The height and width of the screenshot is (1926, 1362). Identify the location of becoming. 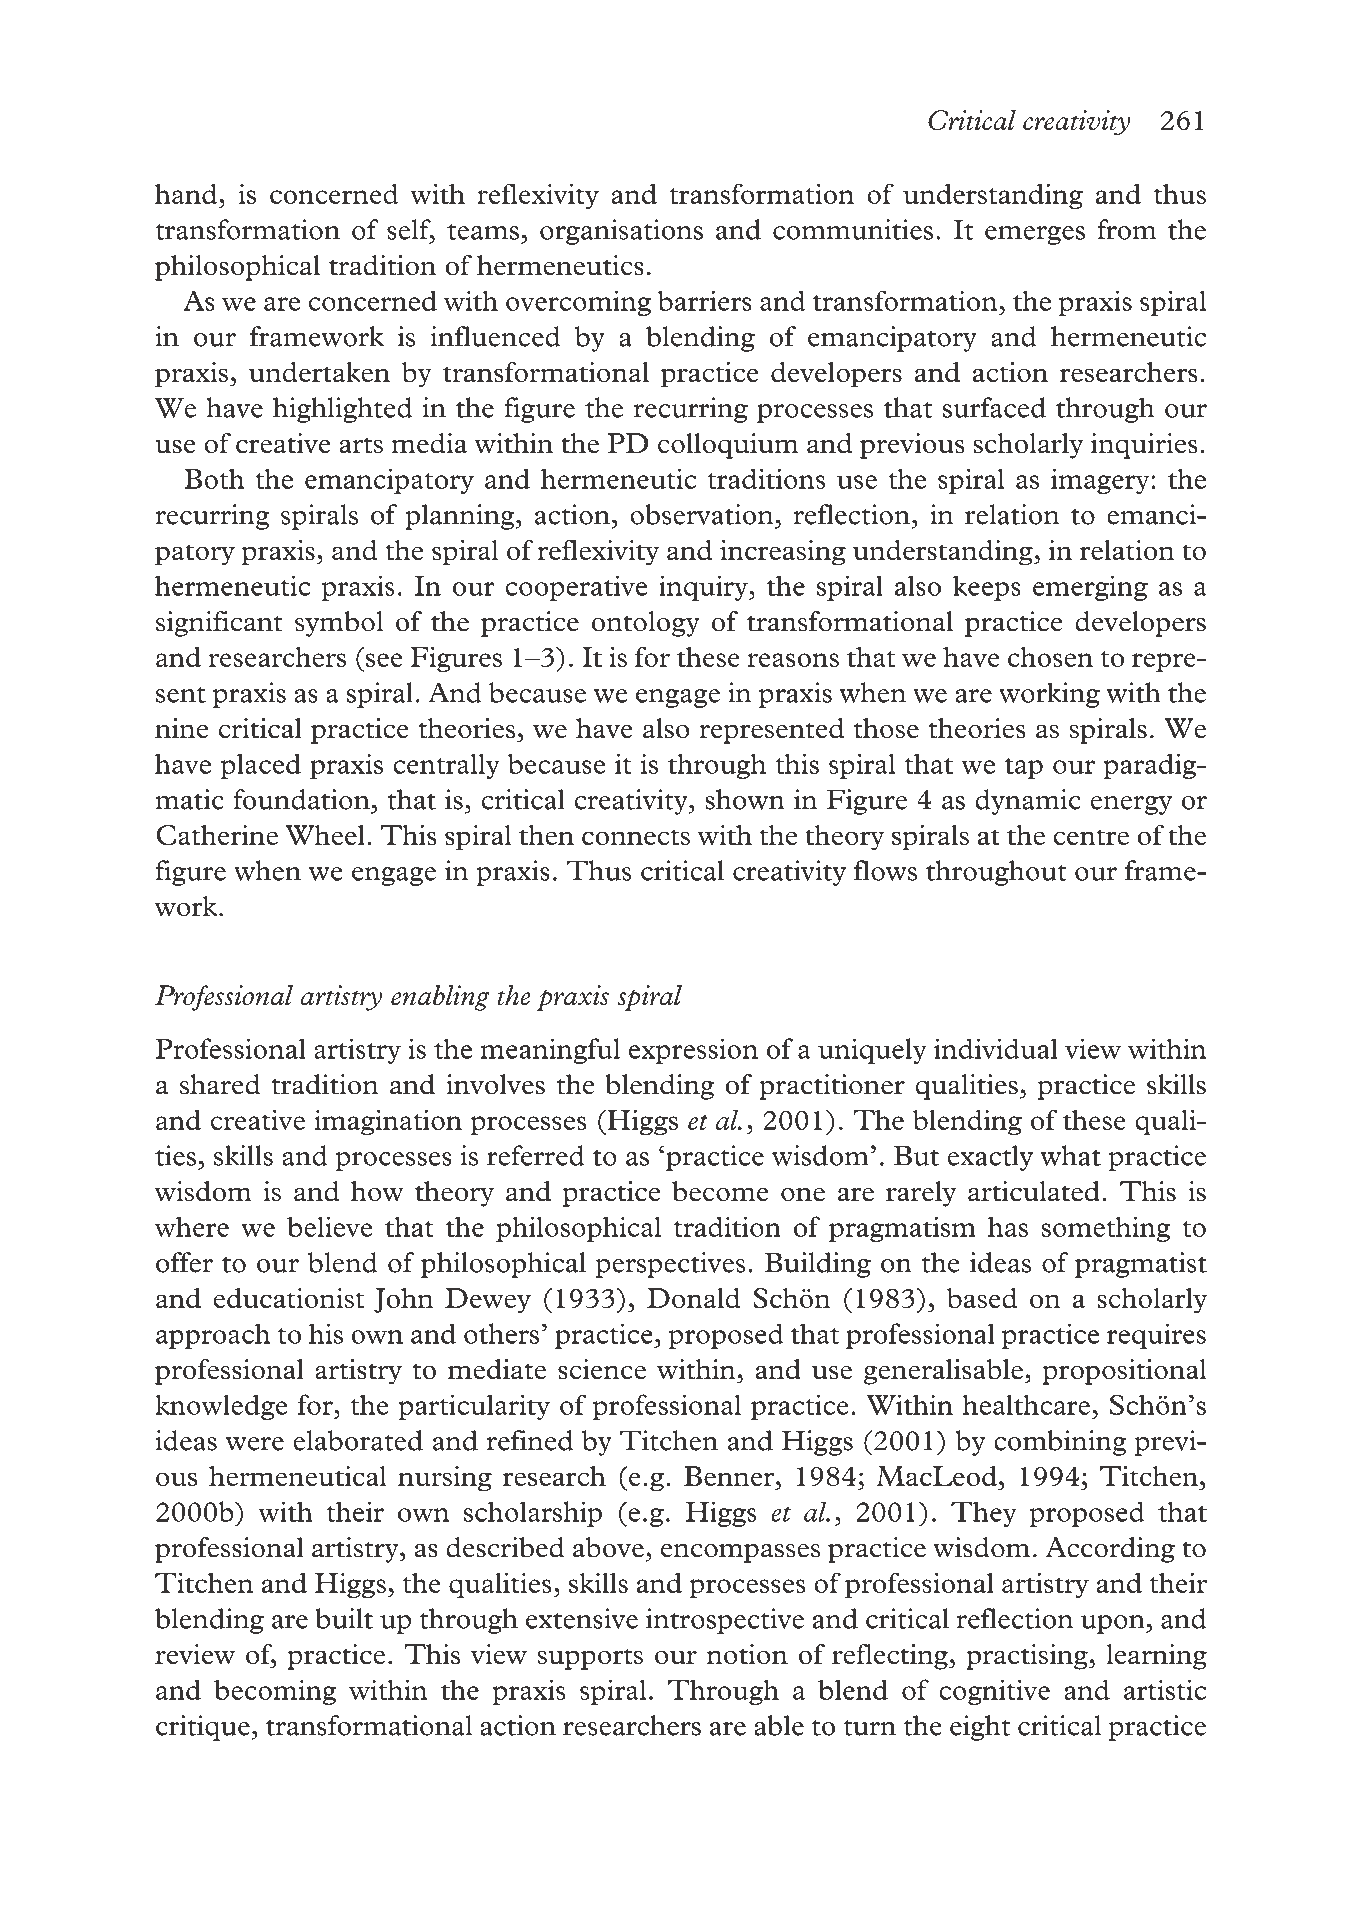
(275, 1692).
